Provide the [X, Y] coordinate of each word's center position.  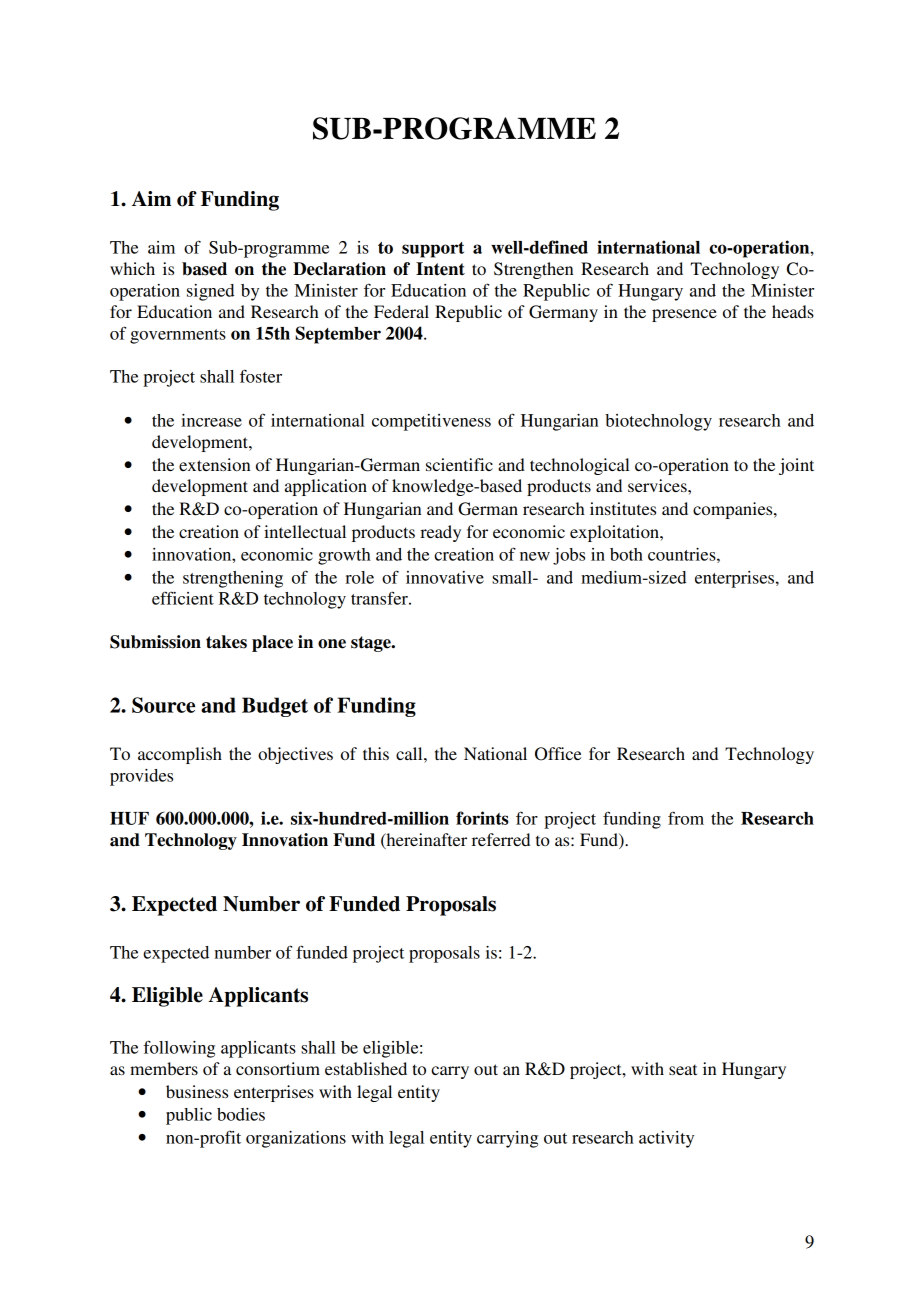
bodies [241, 1114]
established [366, 1068]
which [132, 268]
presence [684, 315]
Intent [440, 269]
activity [666, 1139]
